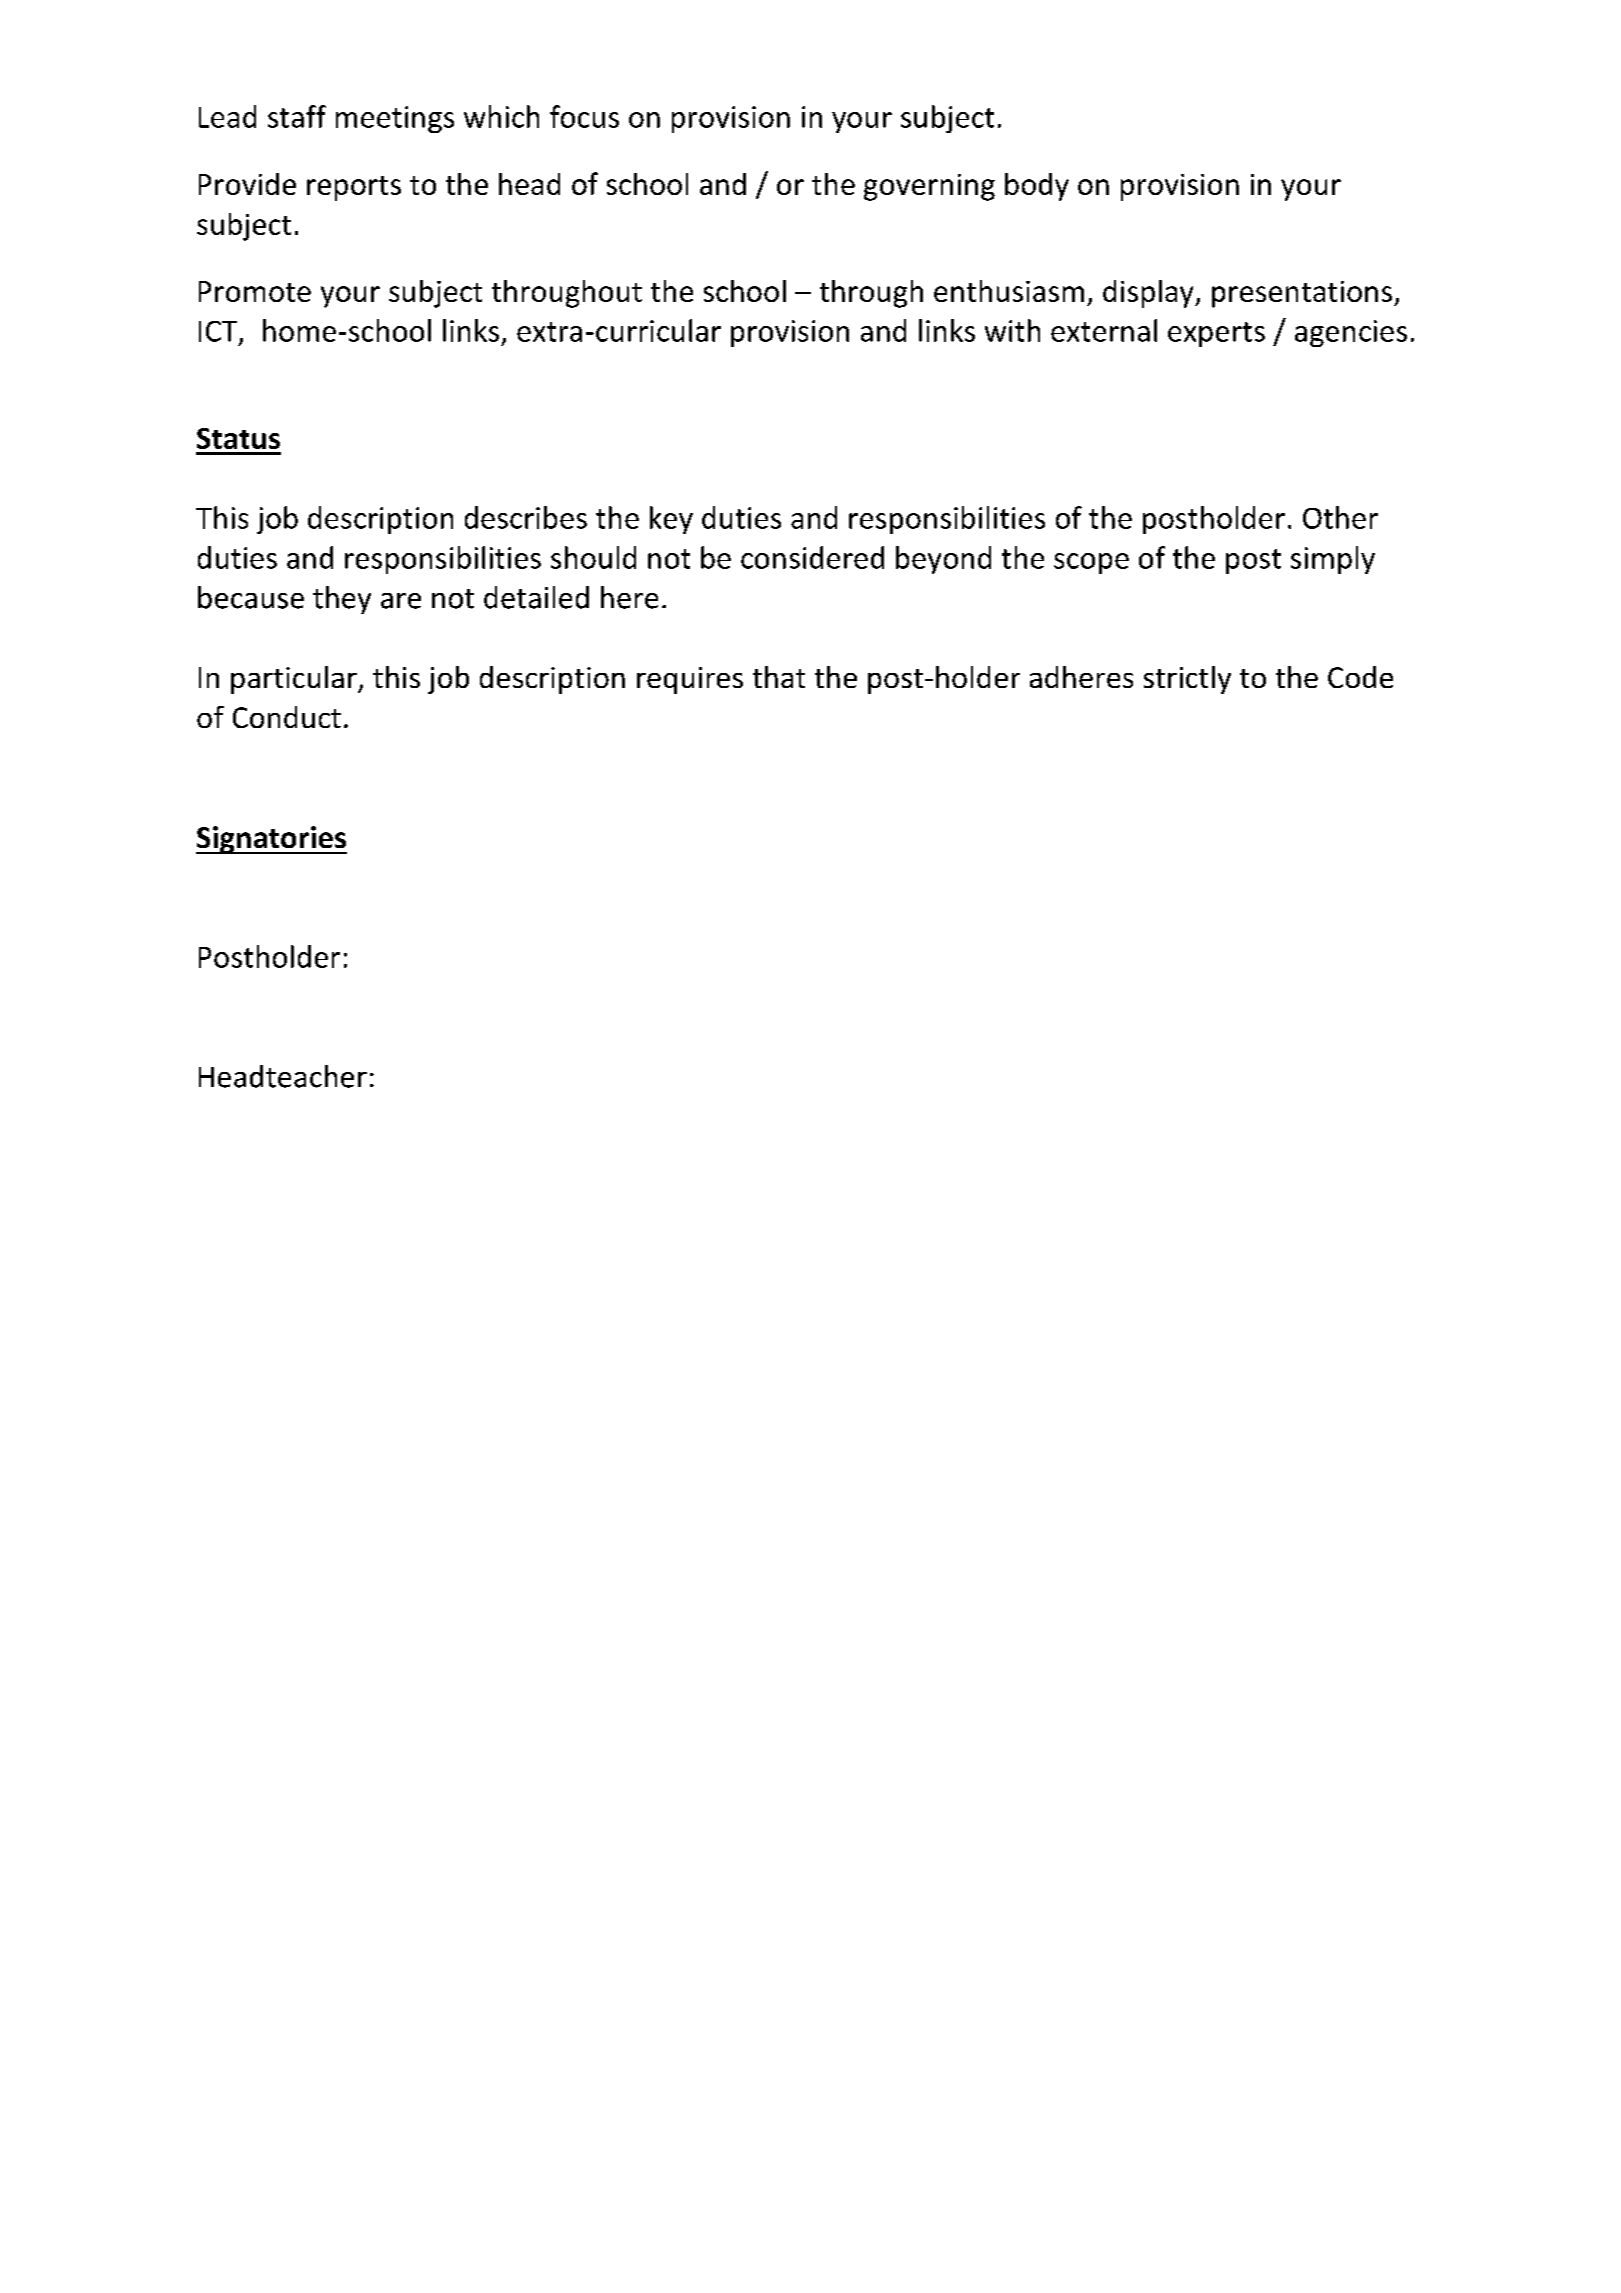 This document has width=1621, height=2293. What do you see at coordinates (1187, 680) in the document?
I see `strictly` at bounding box center [1187, 680].
